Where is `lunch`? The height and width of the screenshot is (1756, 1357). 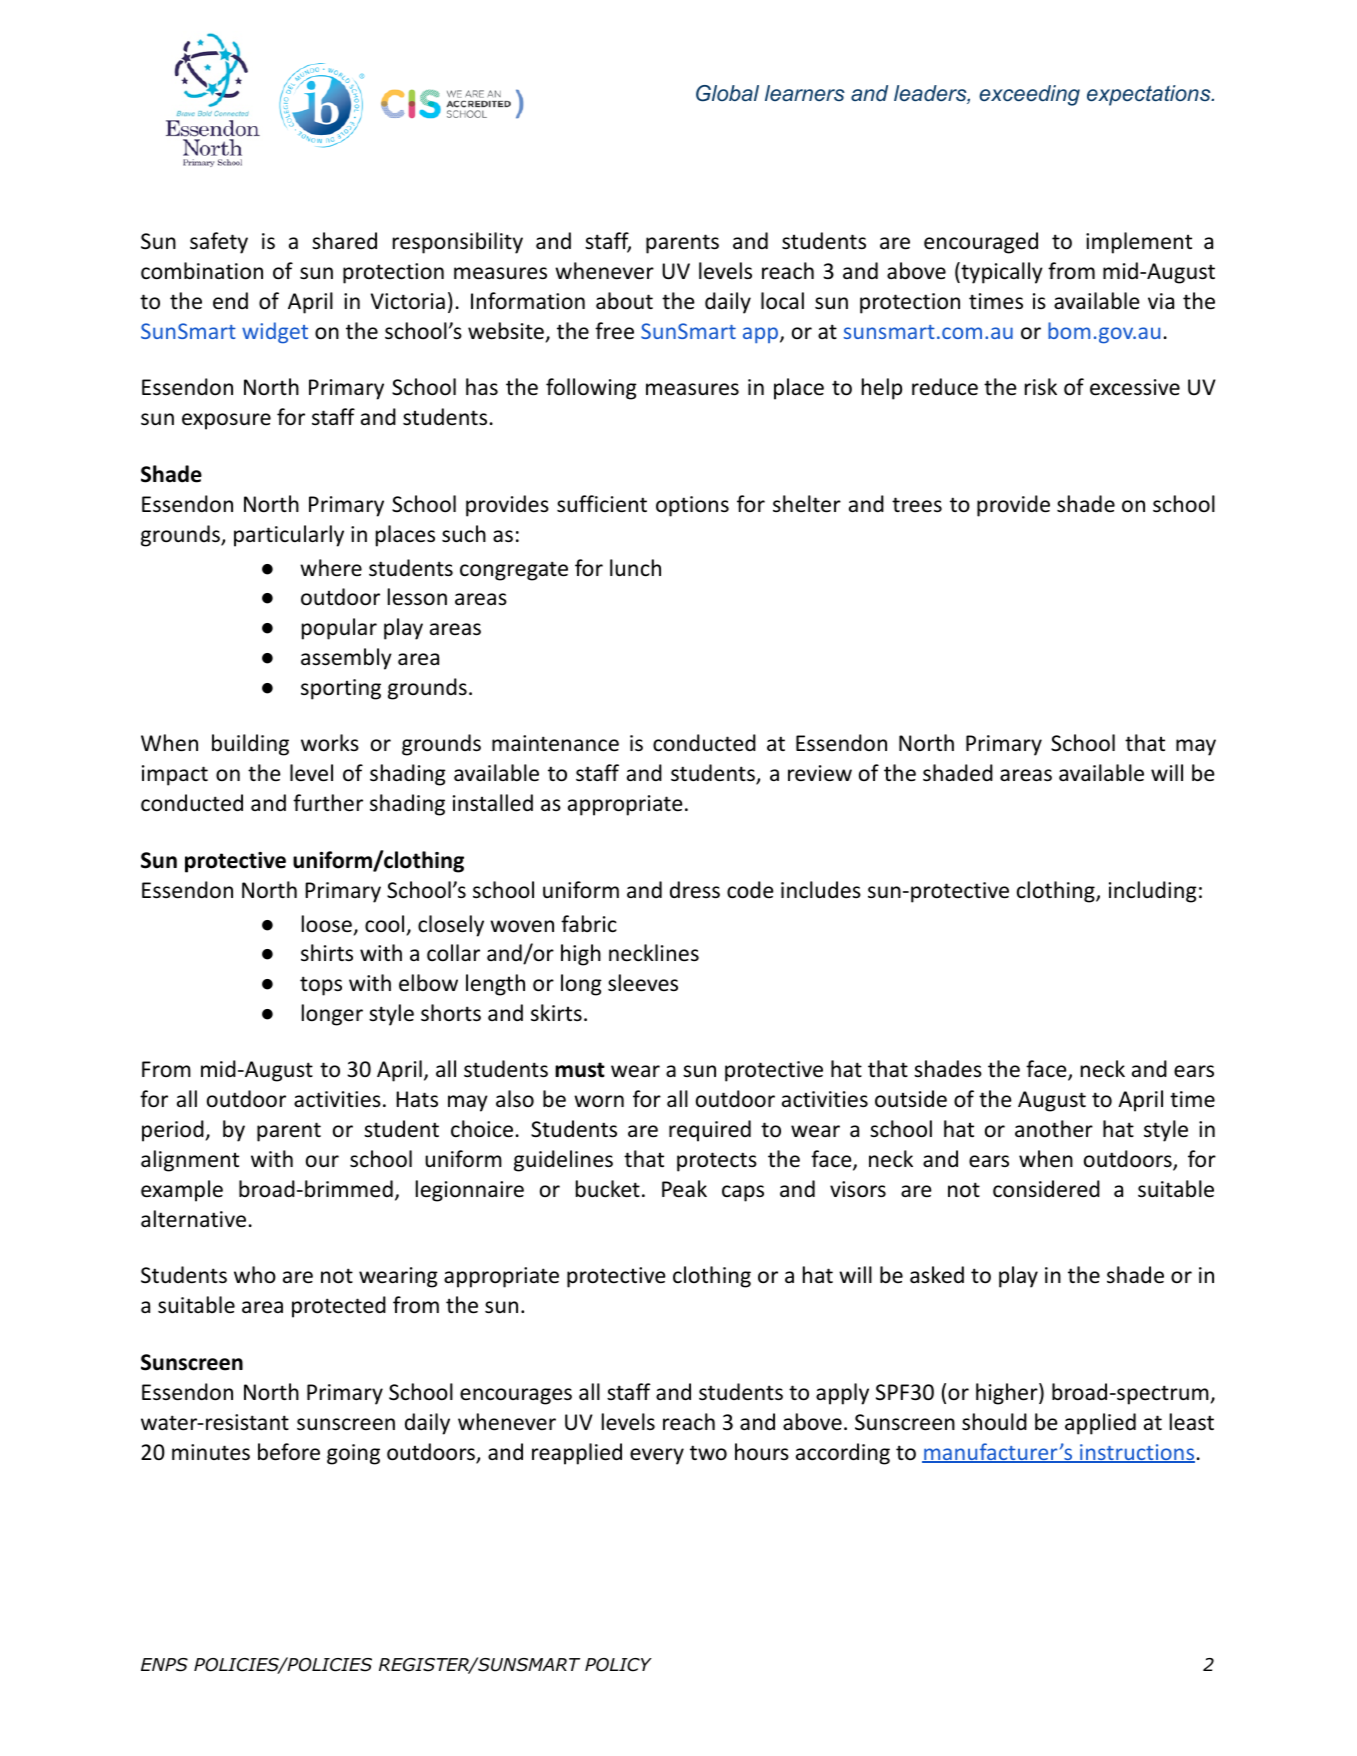 lunch is located at coordinates (635, 568).
